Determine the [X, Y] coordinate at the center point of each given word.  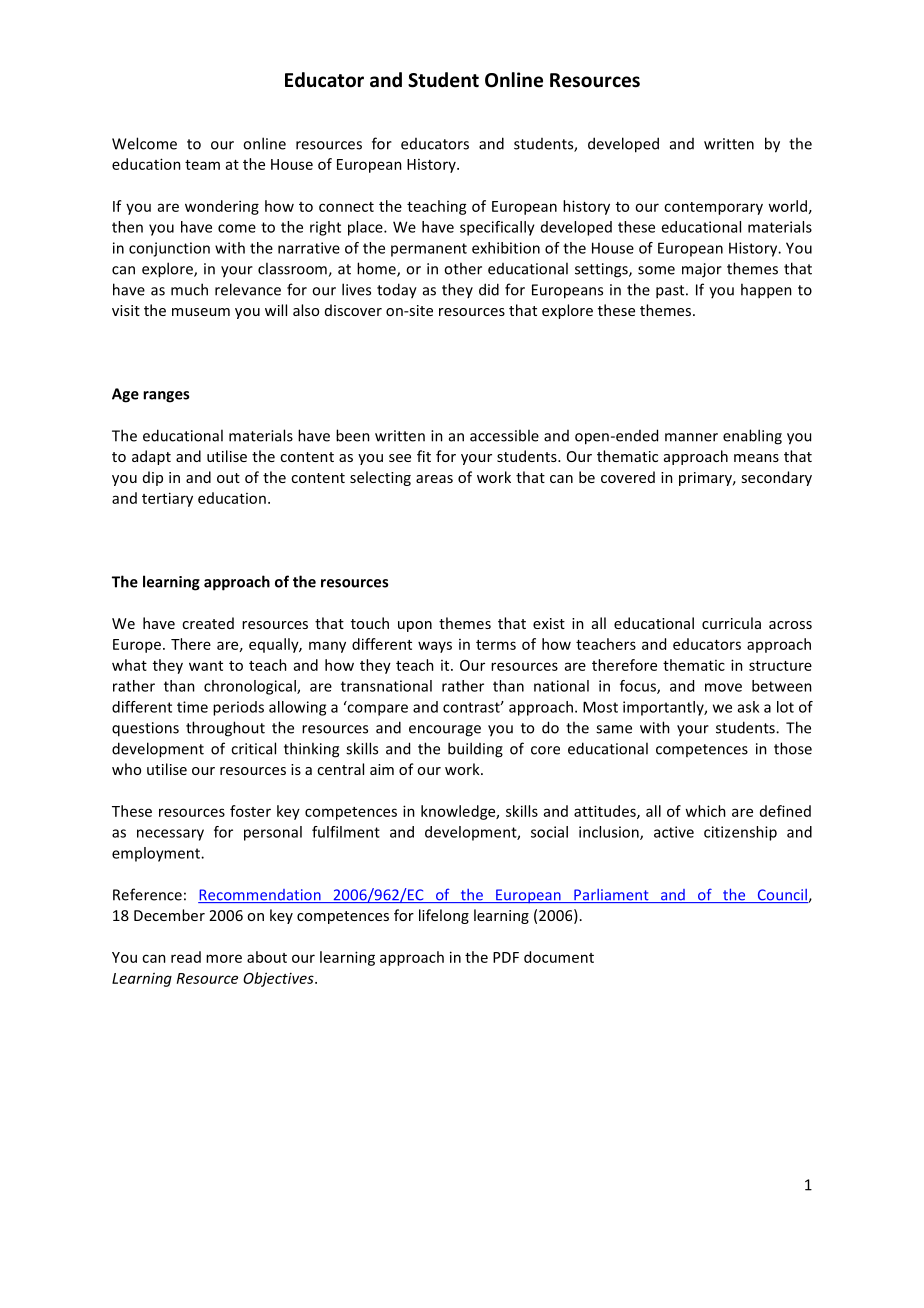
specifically [497, 228]
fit [424, 456]
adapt [151, 457]
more [224, 958]
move [723, 687]
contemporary [713, 208]
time [192, 707]
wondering [222, 207]
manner [691, 437]
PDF [506, 957]
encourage [445, 731]
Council [782, 896]
